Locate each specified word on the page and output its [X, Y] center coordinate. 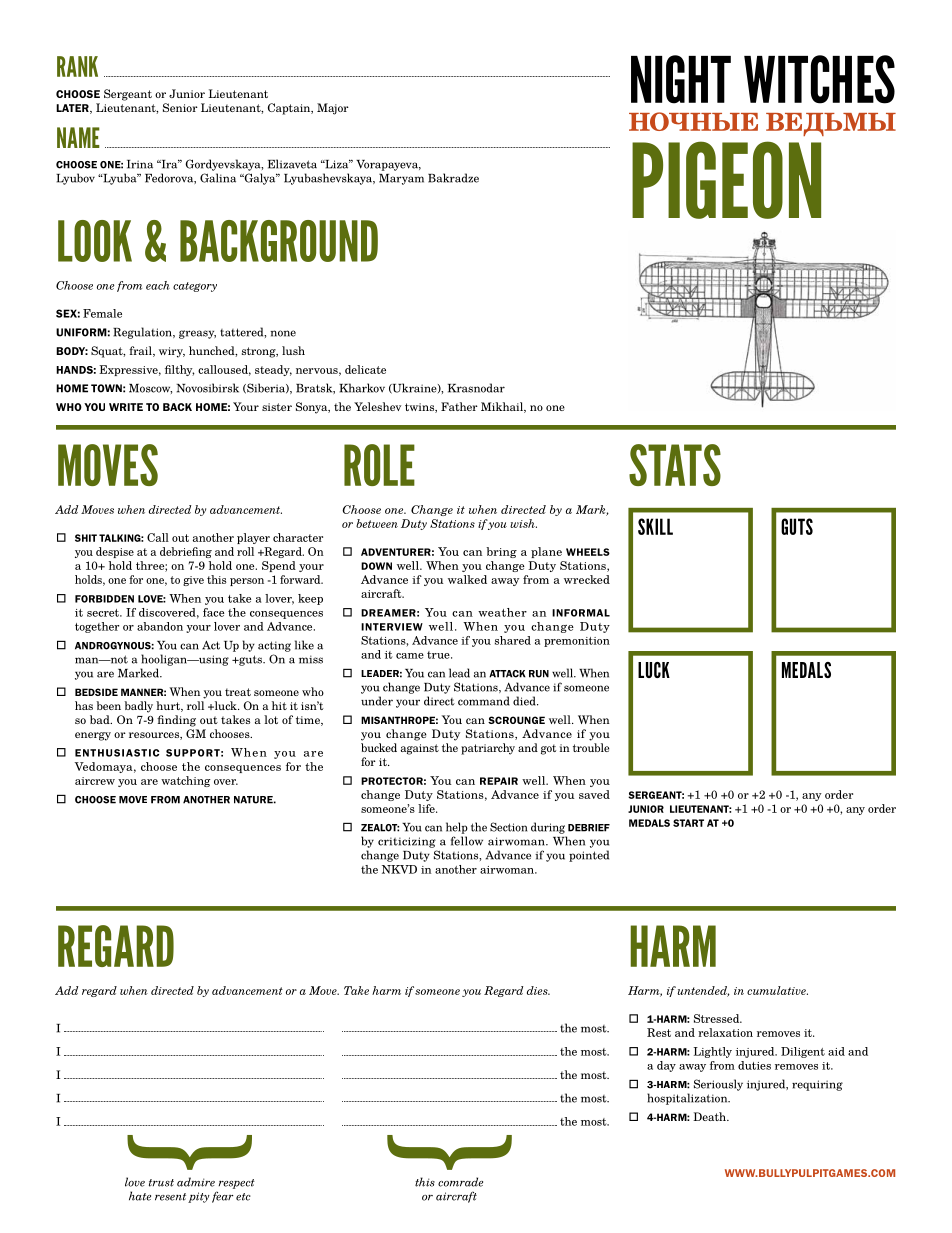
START [688, 823]
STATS [675, 465]
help [457, 828]
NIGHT [681, 79]
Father [459, 406]
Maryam [401, 179]
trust [161, 1183]
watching [186, 781]
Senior [180, 107]
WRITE [126, 407]
